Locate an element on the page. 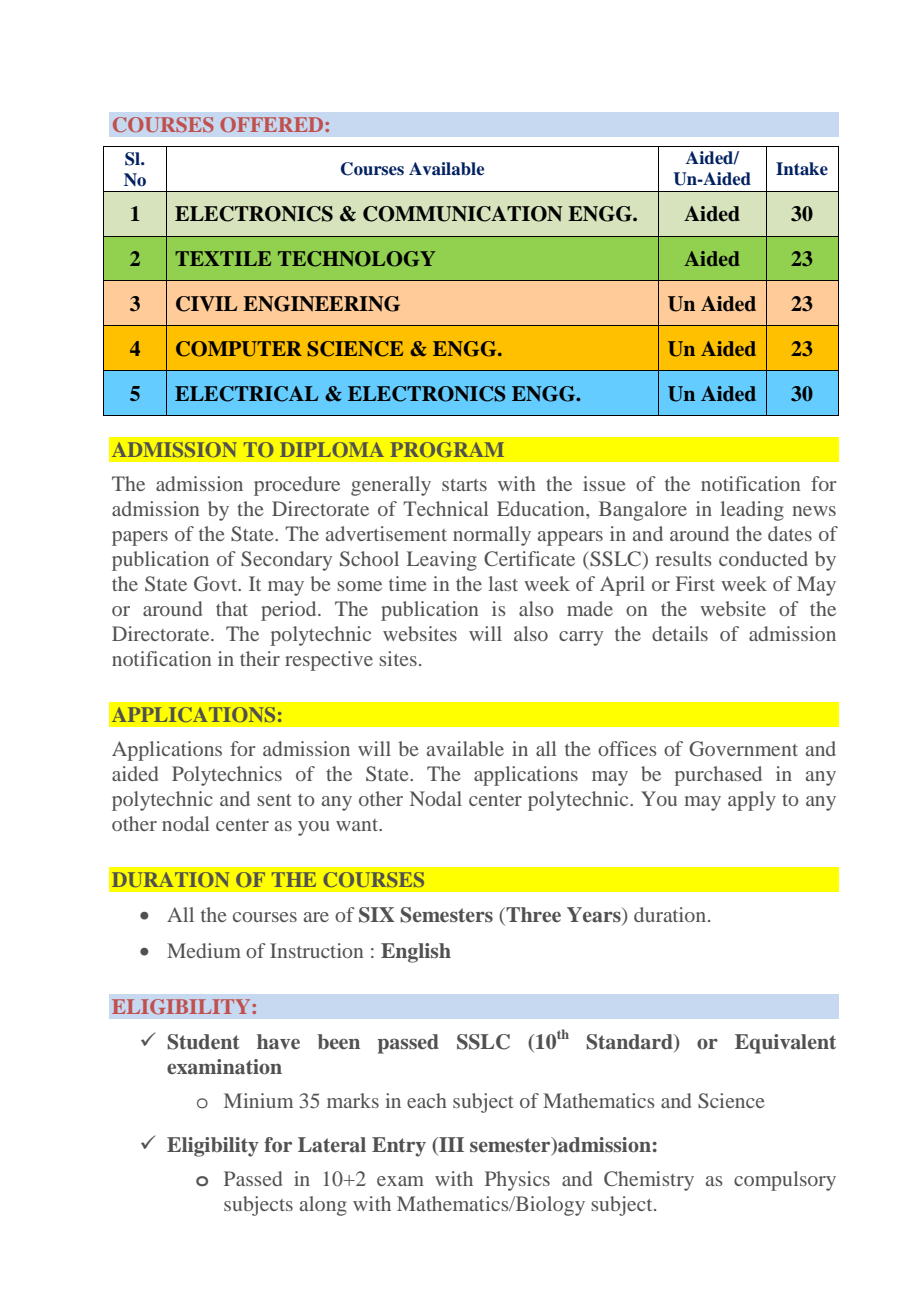 The width and height of the image is (924, 1308). starts is located at coordinates (464, 485).
